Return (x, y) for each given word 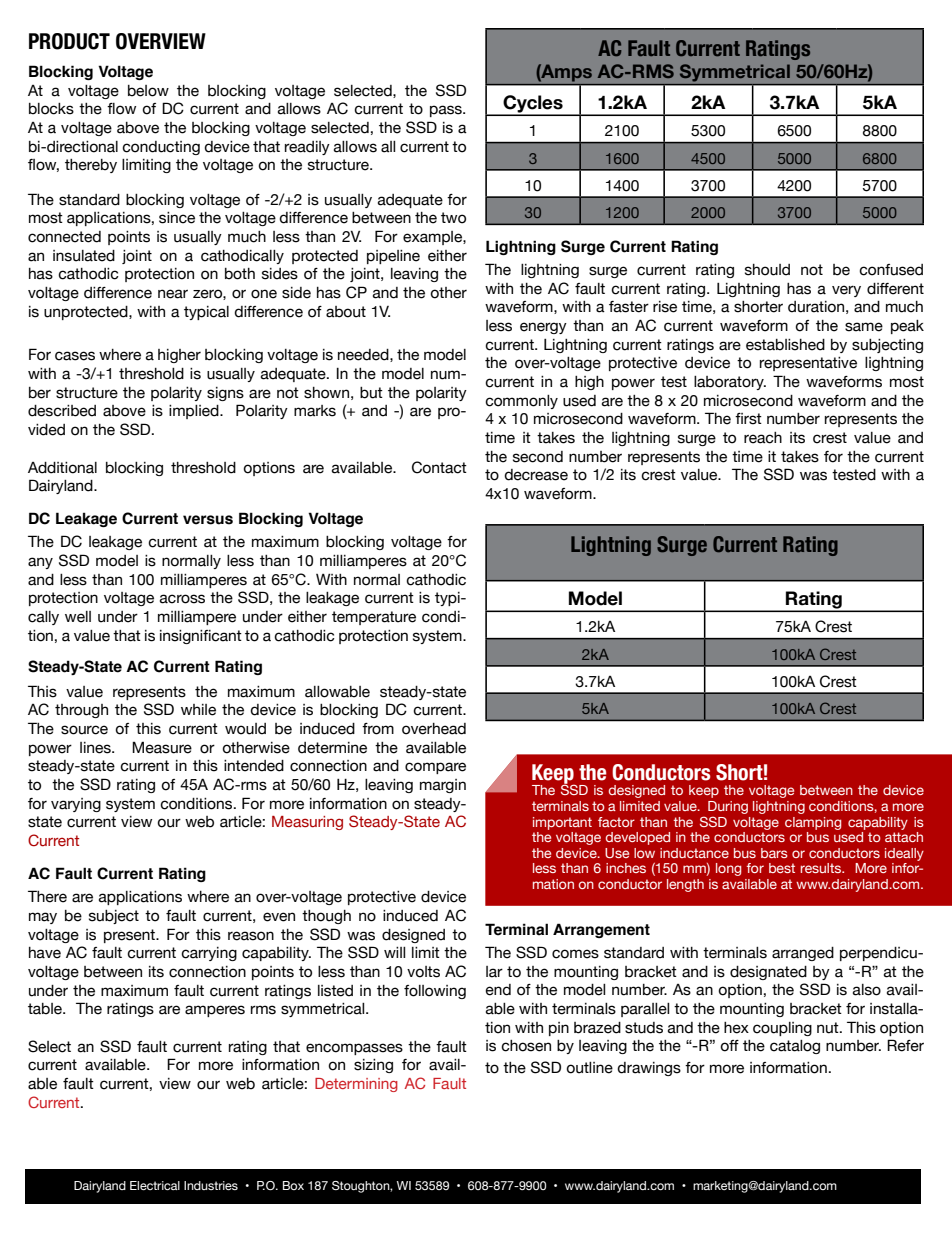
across (182, 599)
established (785, 345)
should (767, 270)
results (822, 868)
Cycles (533, 105)
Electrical (155, 1185)
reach (763, 438)
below (148, 91)
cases (75, 356)
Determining (356, 1085)
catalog (795, 1047)
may (43, 918)
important (562, 823)
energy (543, 328)
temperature (374, 618)
